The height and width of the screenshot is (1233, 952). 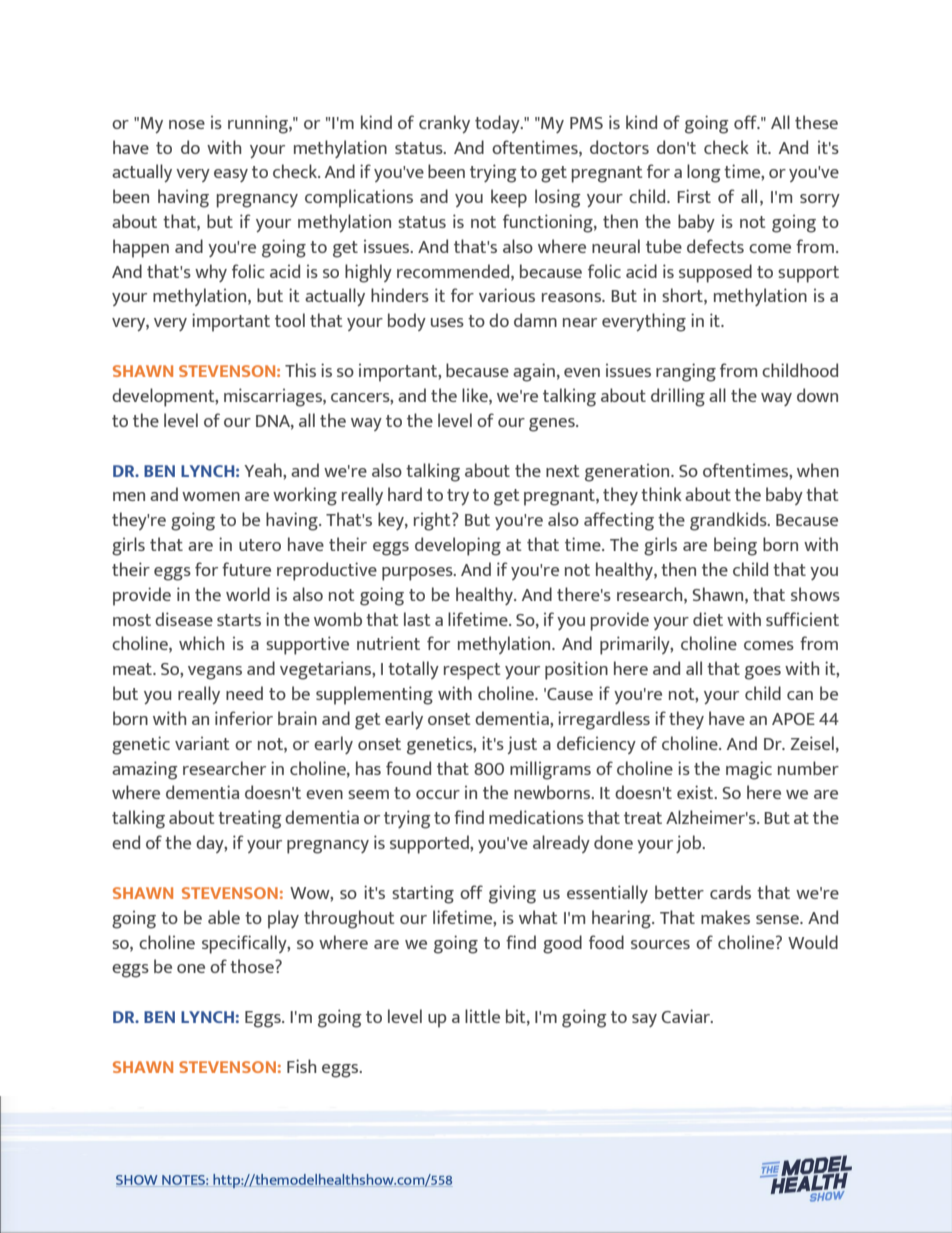 I want to click on today, so click(x=498, y=124).
